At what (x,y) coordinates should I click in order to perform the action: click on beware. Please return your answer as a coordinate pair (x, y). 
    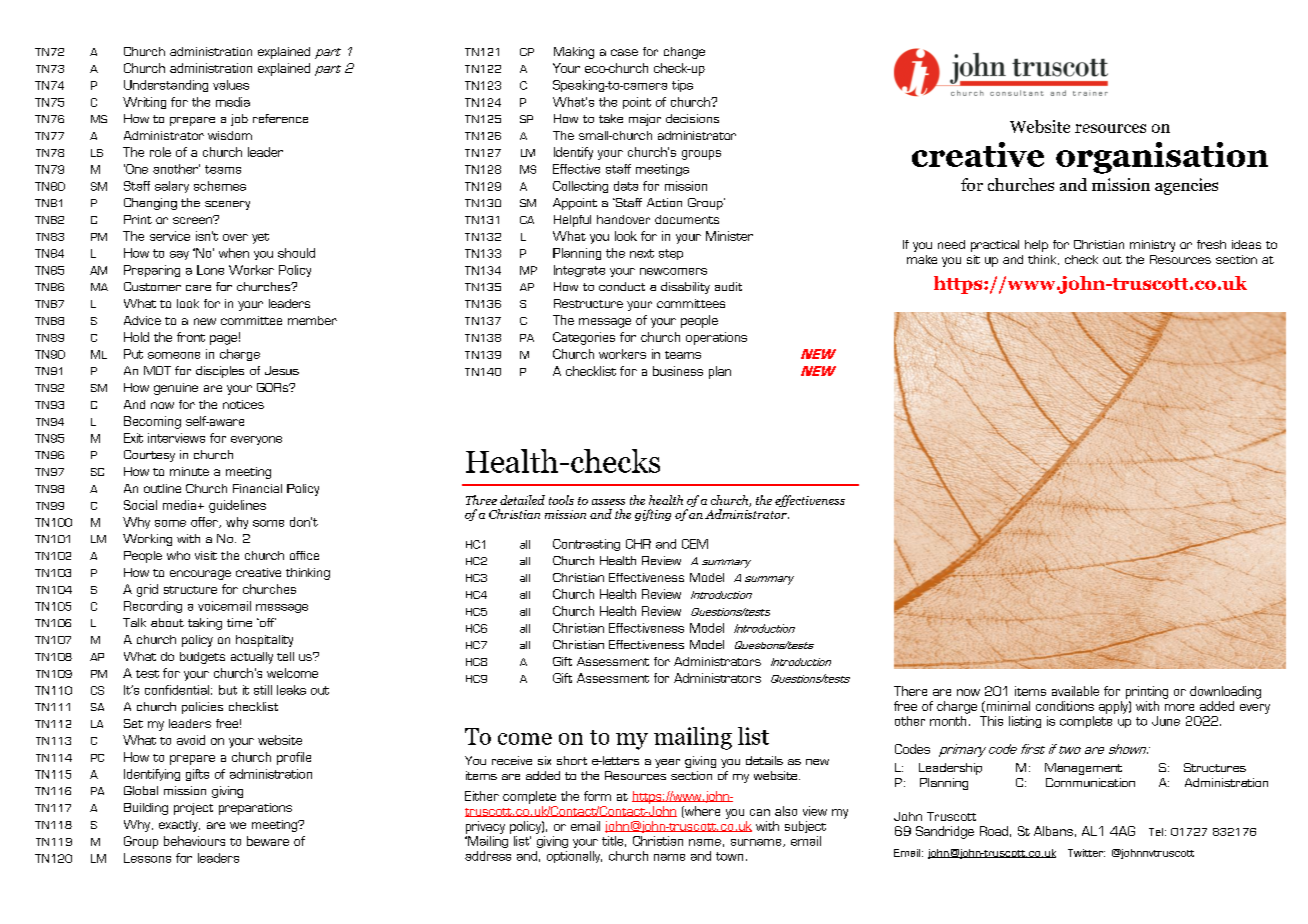
    Looking at the image, I should click on (268, 841).
